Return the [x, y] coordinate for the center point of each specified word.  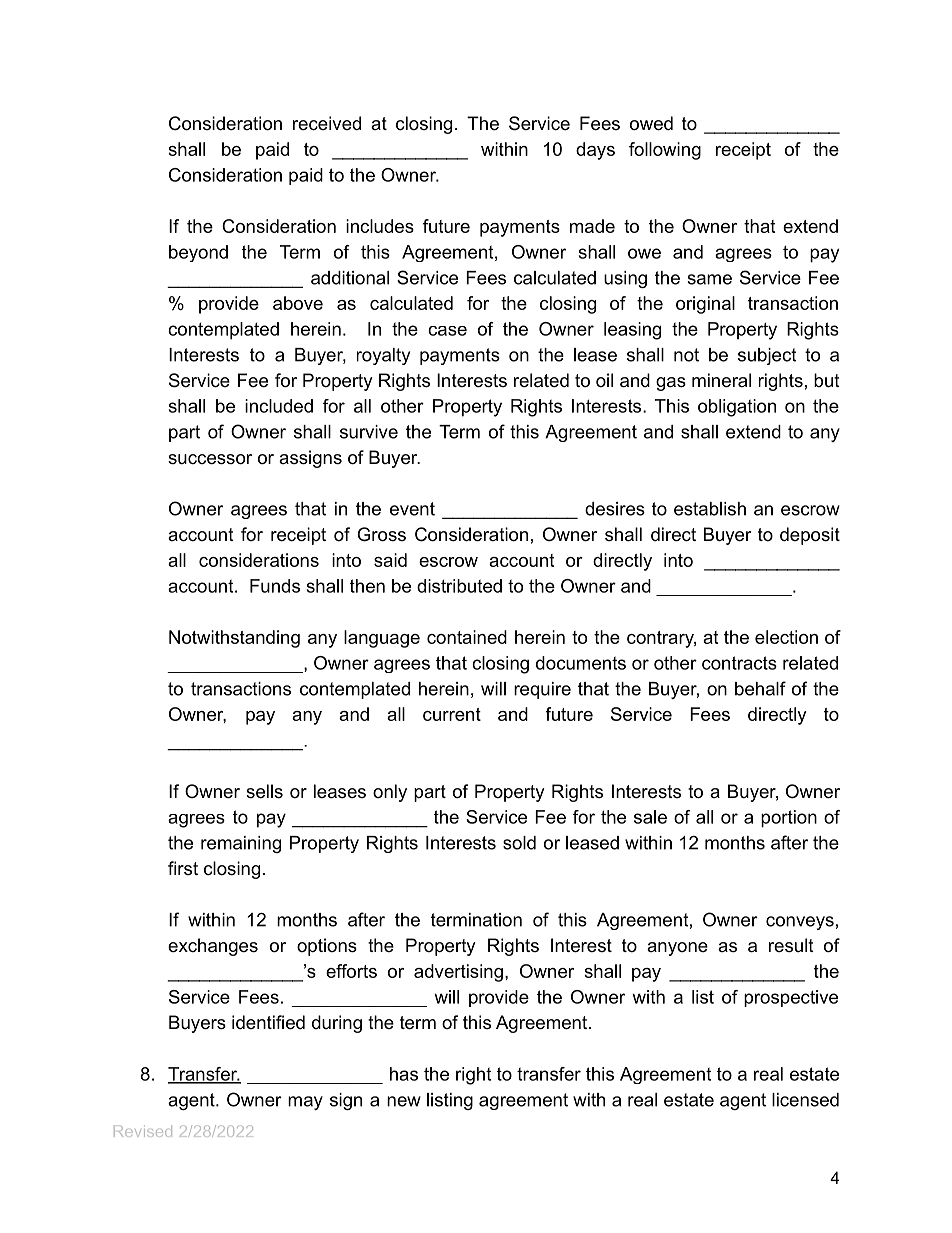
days [595, 151]
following [665, 151]
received [327, 123]
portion [789, 819]
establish [710, 509]
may [305, 1103]
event [412, 509]
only [390, 793]
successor [210, 459]
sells [264, 791]
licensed [805, 1100]
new [404, 1101]
